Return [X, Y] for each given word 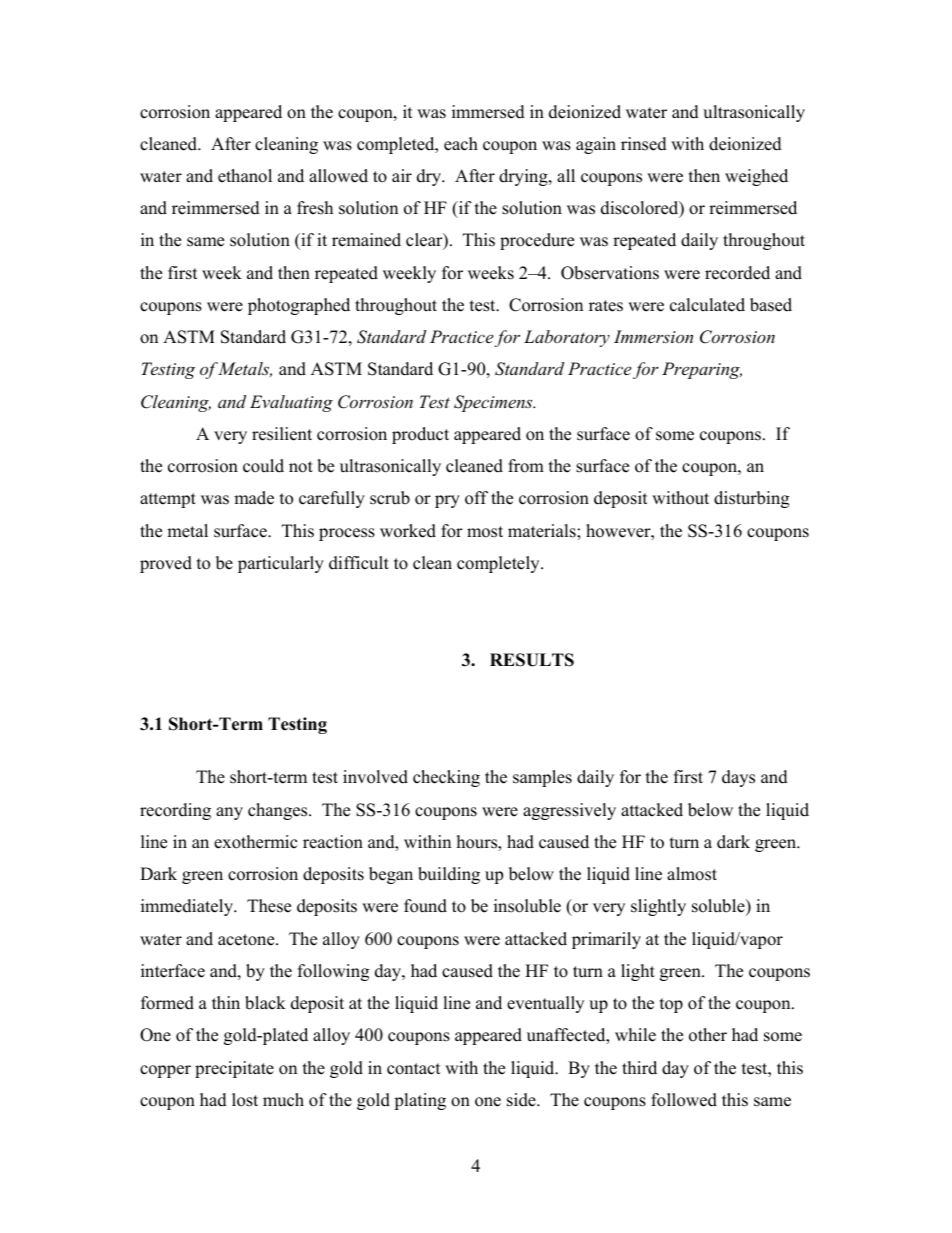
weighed [756, 177]
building [449, 875]
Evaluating [291, 403]
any [229, 813]
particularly [281, 564]
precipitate [234, 1069]
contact [414, 1069]
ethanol [245, 176]
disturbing [751, 499]
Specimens [494, 403]
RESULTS [532, 660]
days [738, 778]
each [461, 144]
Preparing [702, 370]
